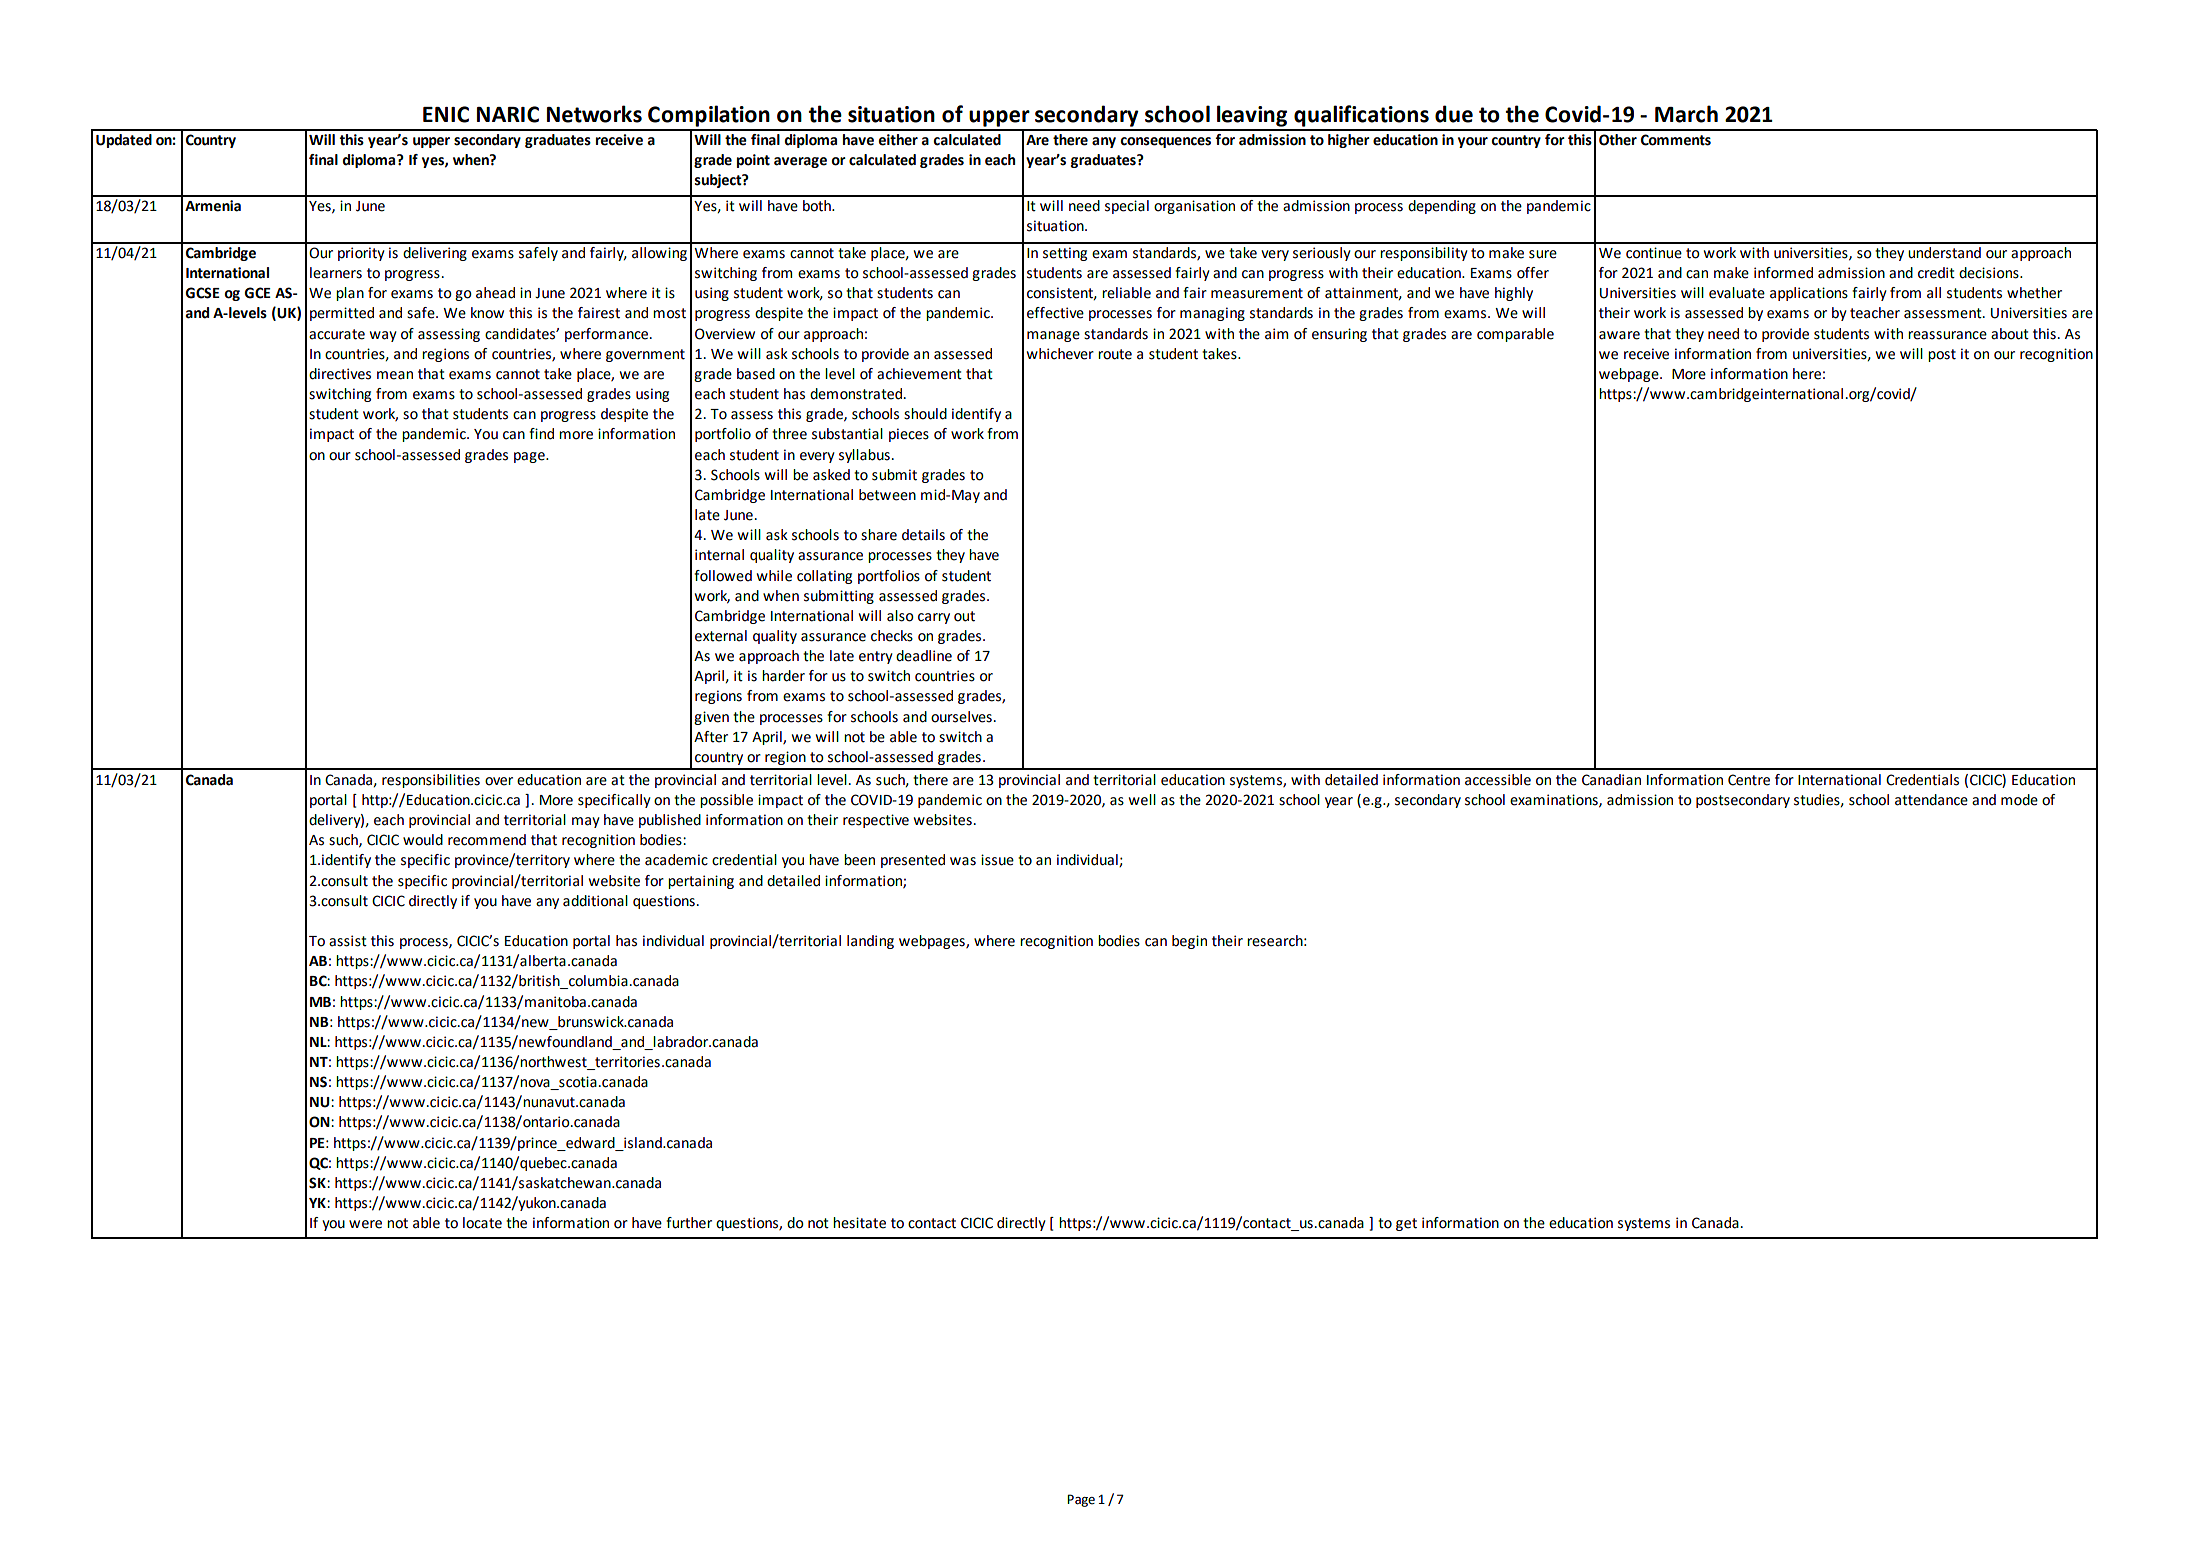 This image has width=2192, height=1550. What do you see at coordinates (1165, 142) in the image?
I see `consequences` at bounding box center [1165, 142].
